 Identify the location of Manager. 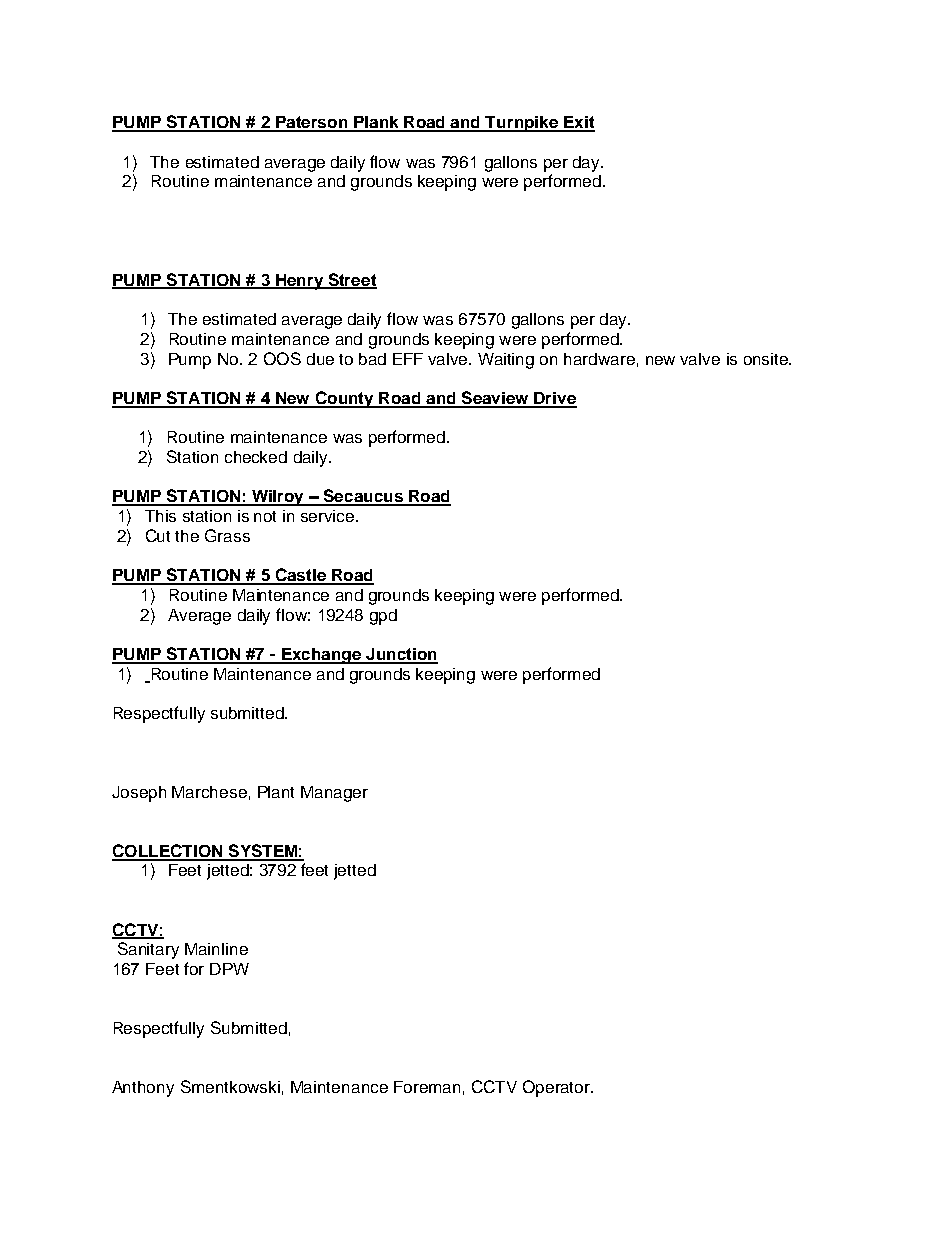
(334, 794).
